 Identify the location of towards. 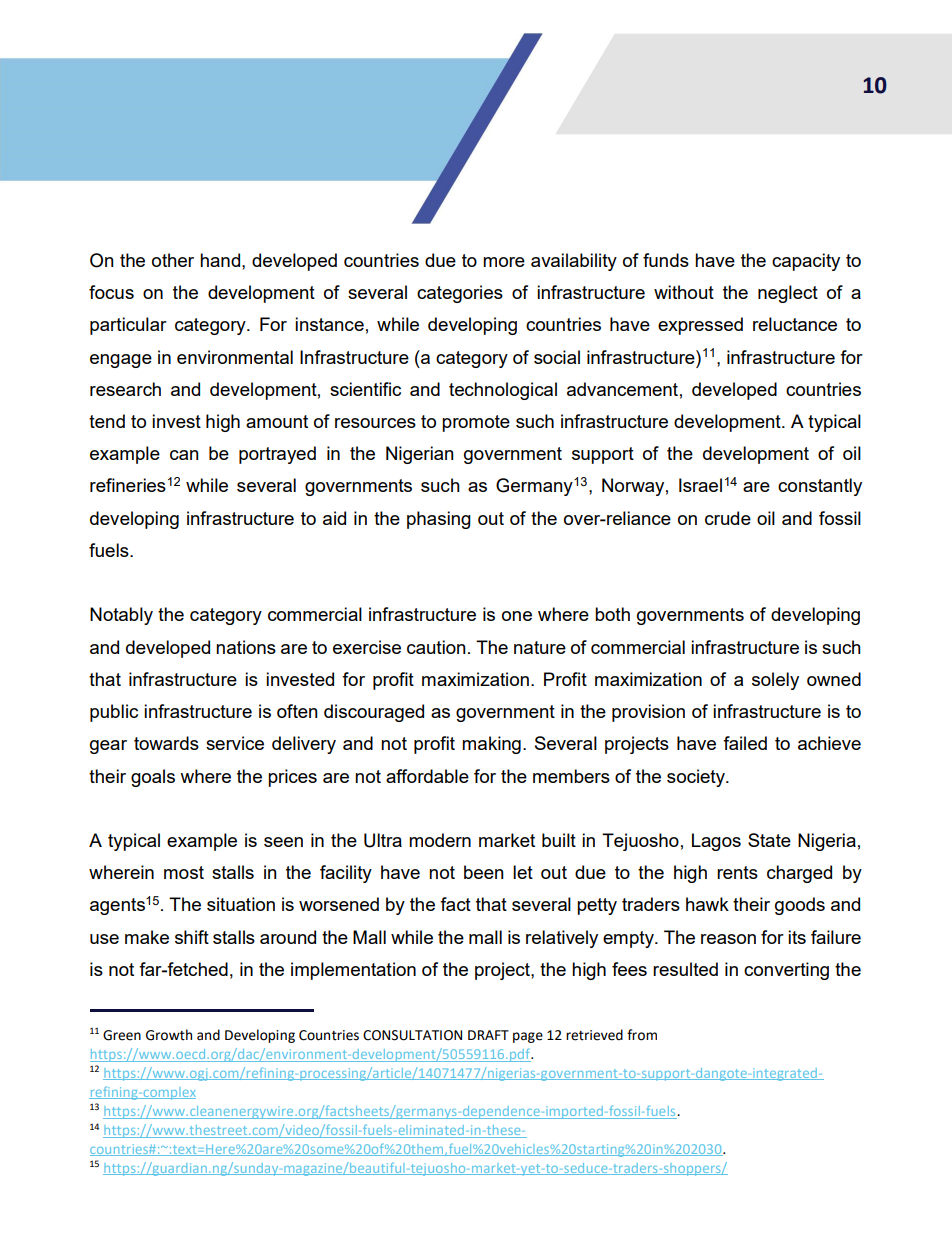
(166, 743).
